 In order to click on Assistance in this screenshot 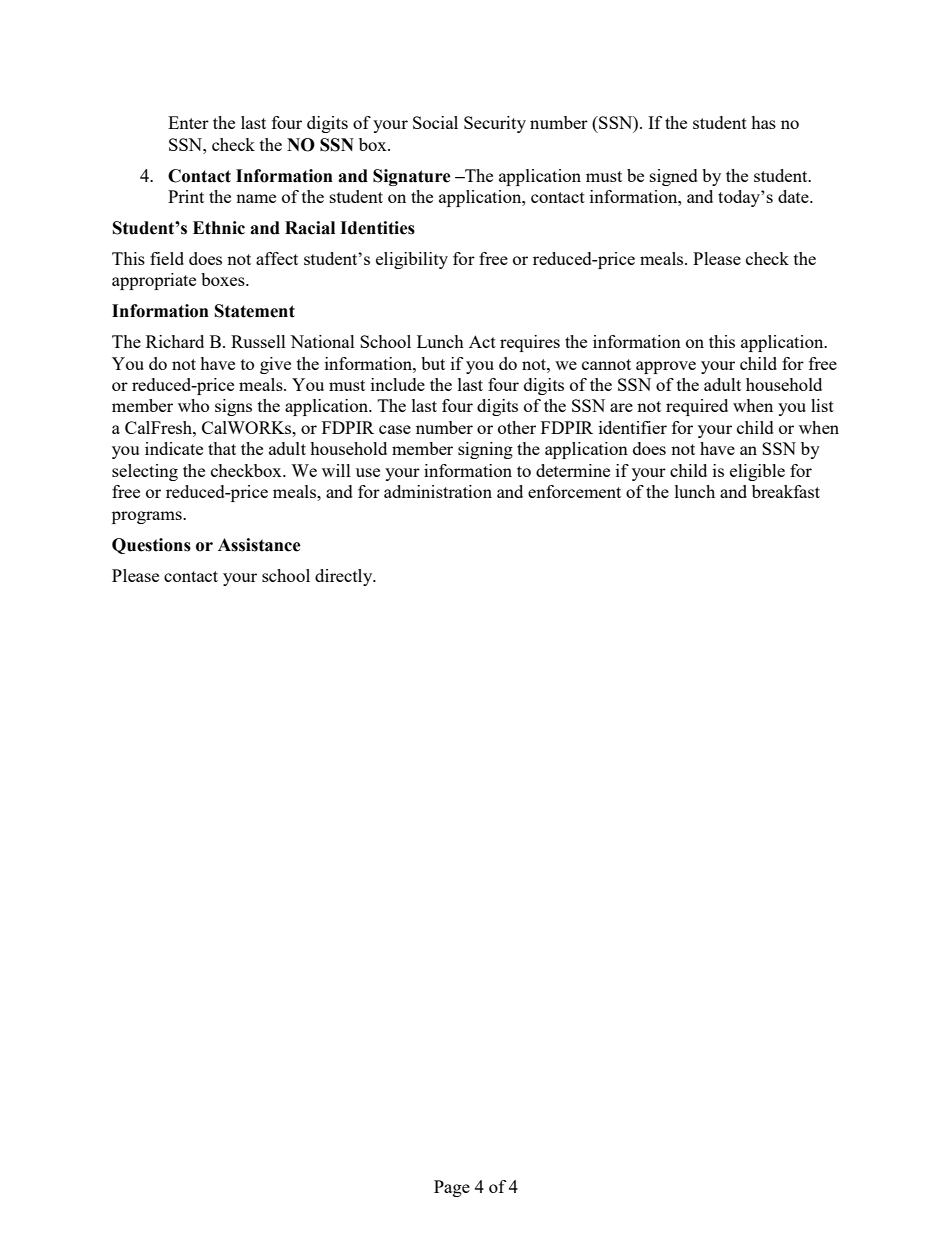, I will do `click(259, 545)`.
